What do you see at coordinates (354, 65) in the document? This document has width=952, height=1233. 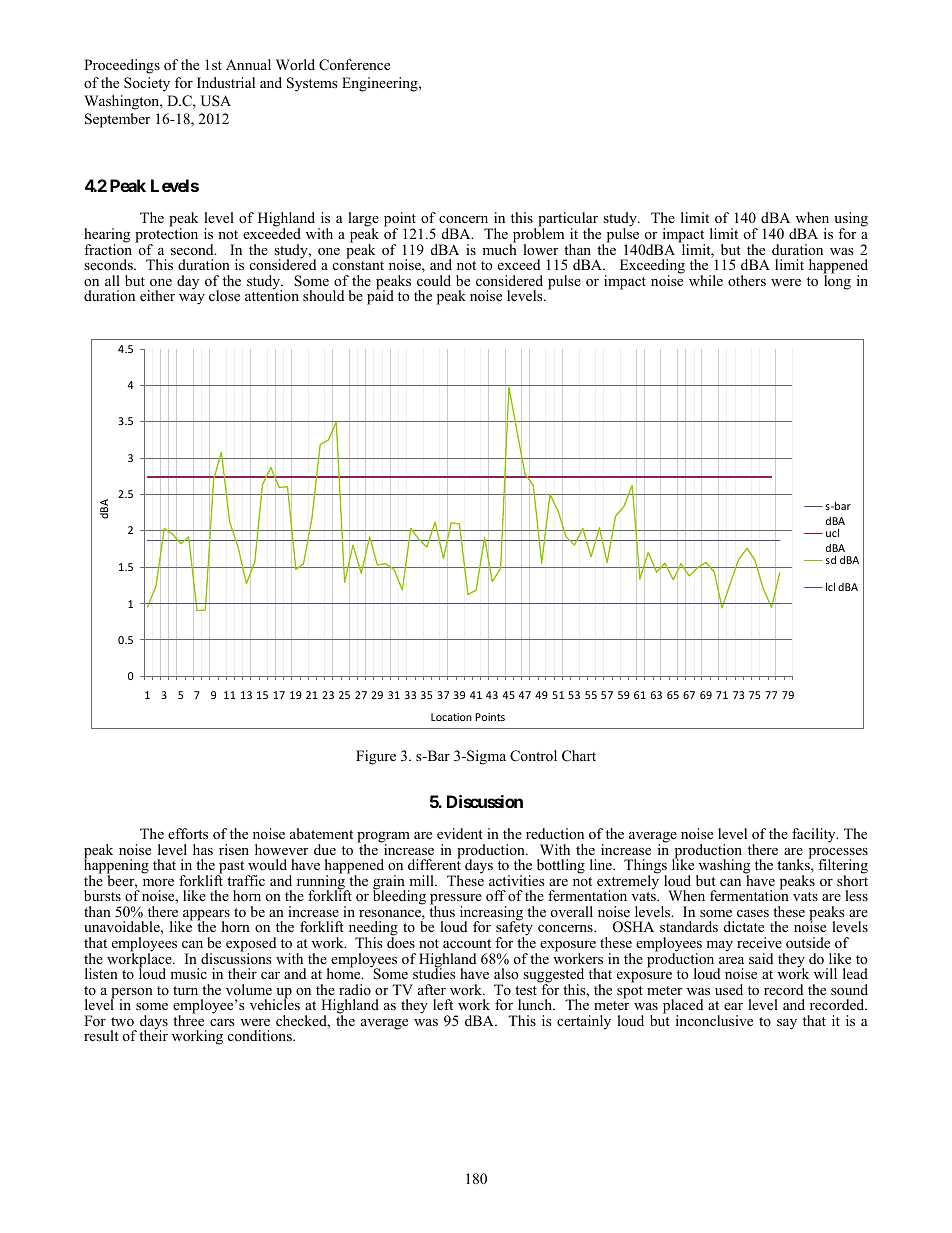 I see `Conference` at bounding box center [354, 65].
